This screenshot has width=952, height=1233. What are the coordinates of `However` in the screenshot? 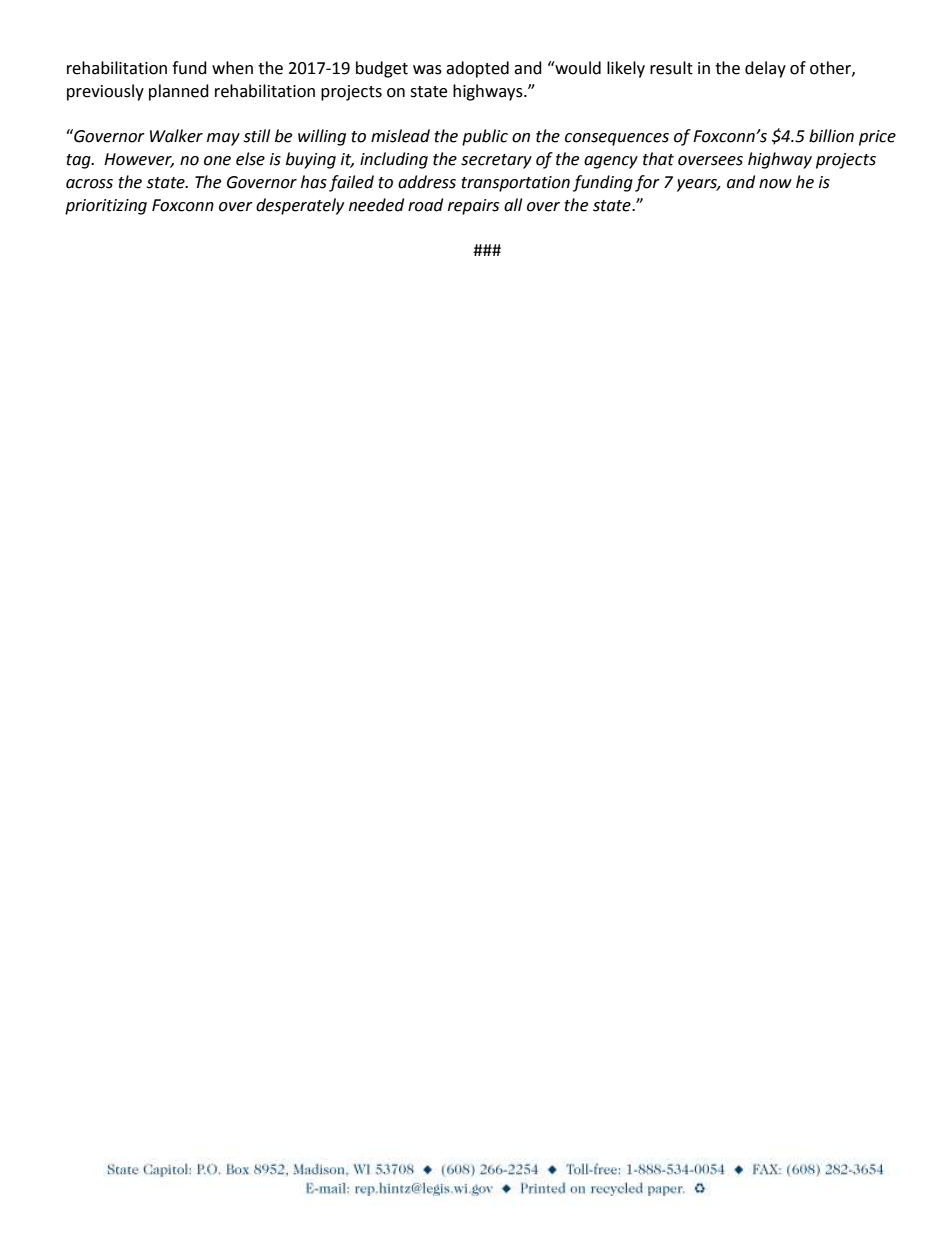 It's located at (139, 160).
